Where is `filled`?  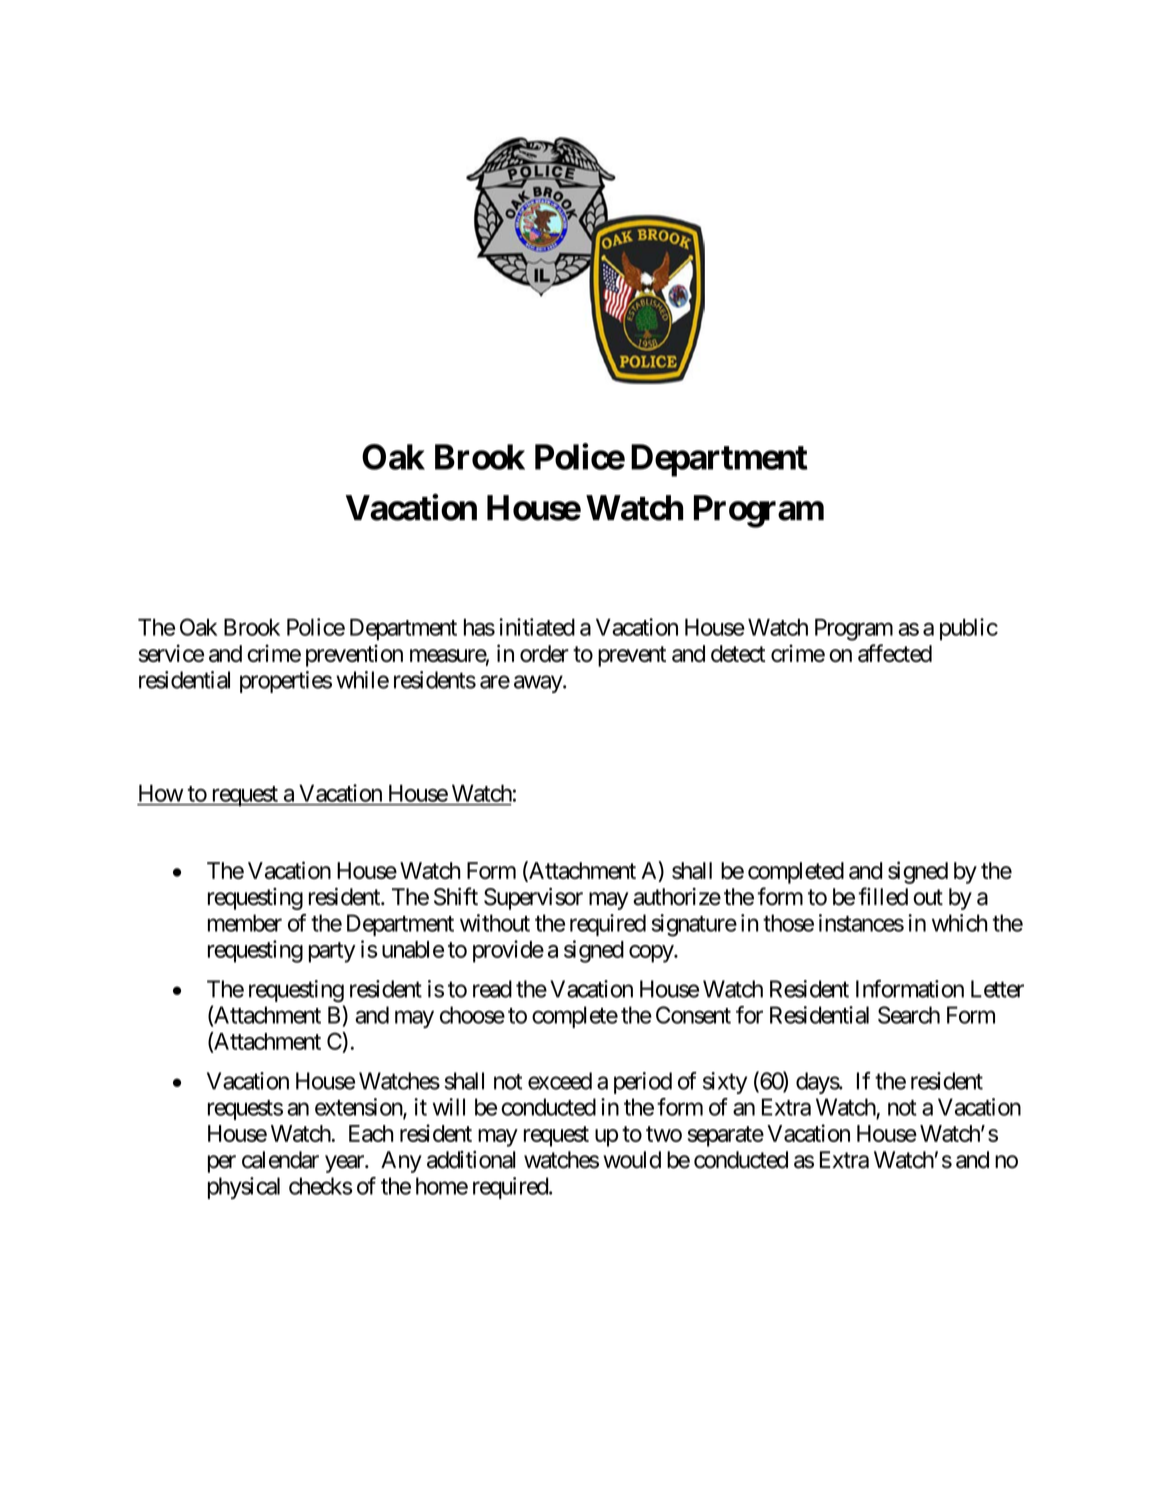
filled is located at coordinates (883, 896).
